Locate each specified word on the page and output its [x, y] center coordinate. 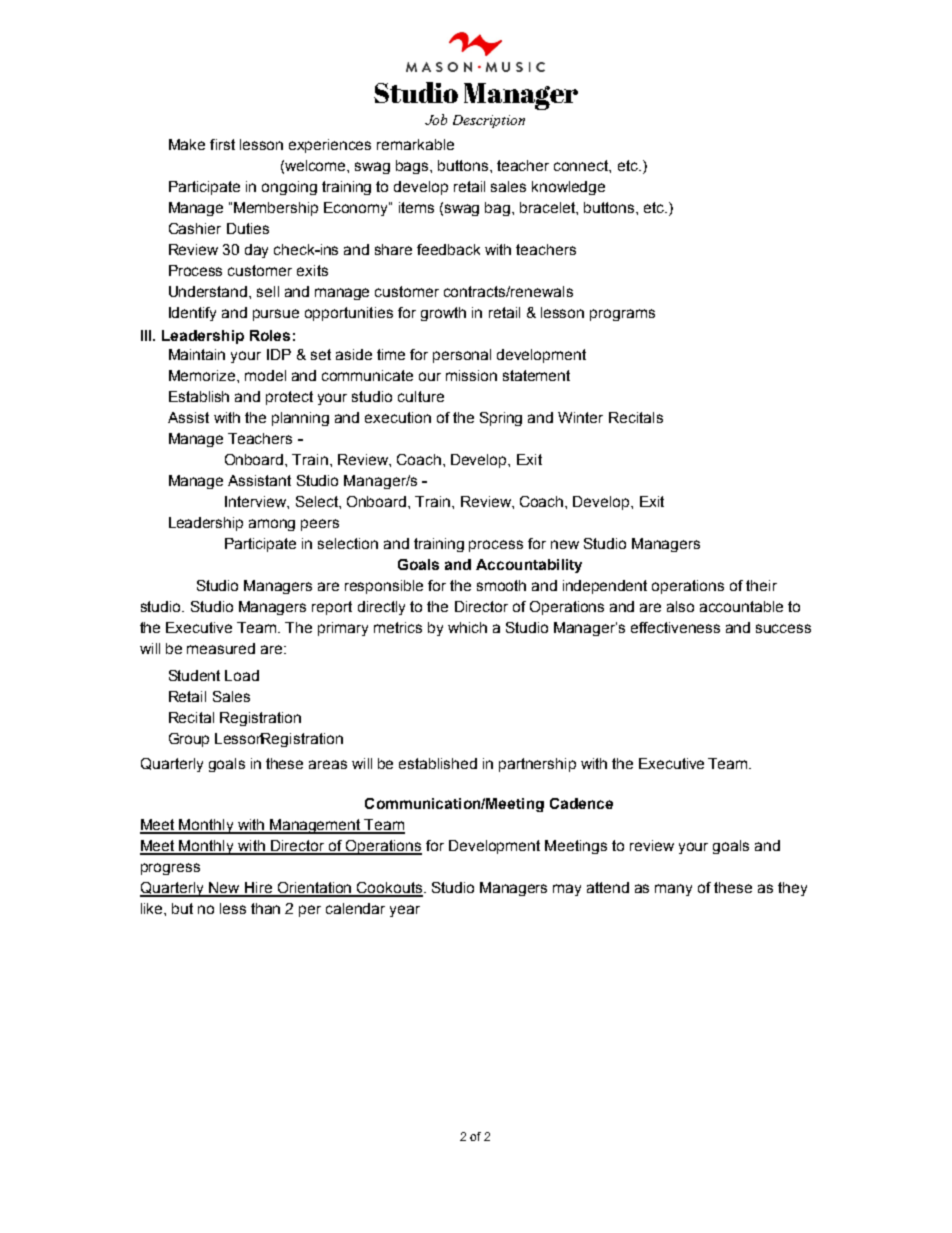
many [673, 890]
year [405, 911]
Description [489, 121]
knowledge [568, 188]
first [222, 144]
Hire [258, 889]
